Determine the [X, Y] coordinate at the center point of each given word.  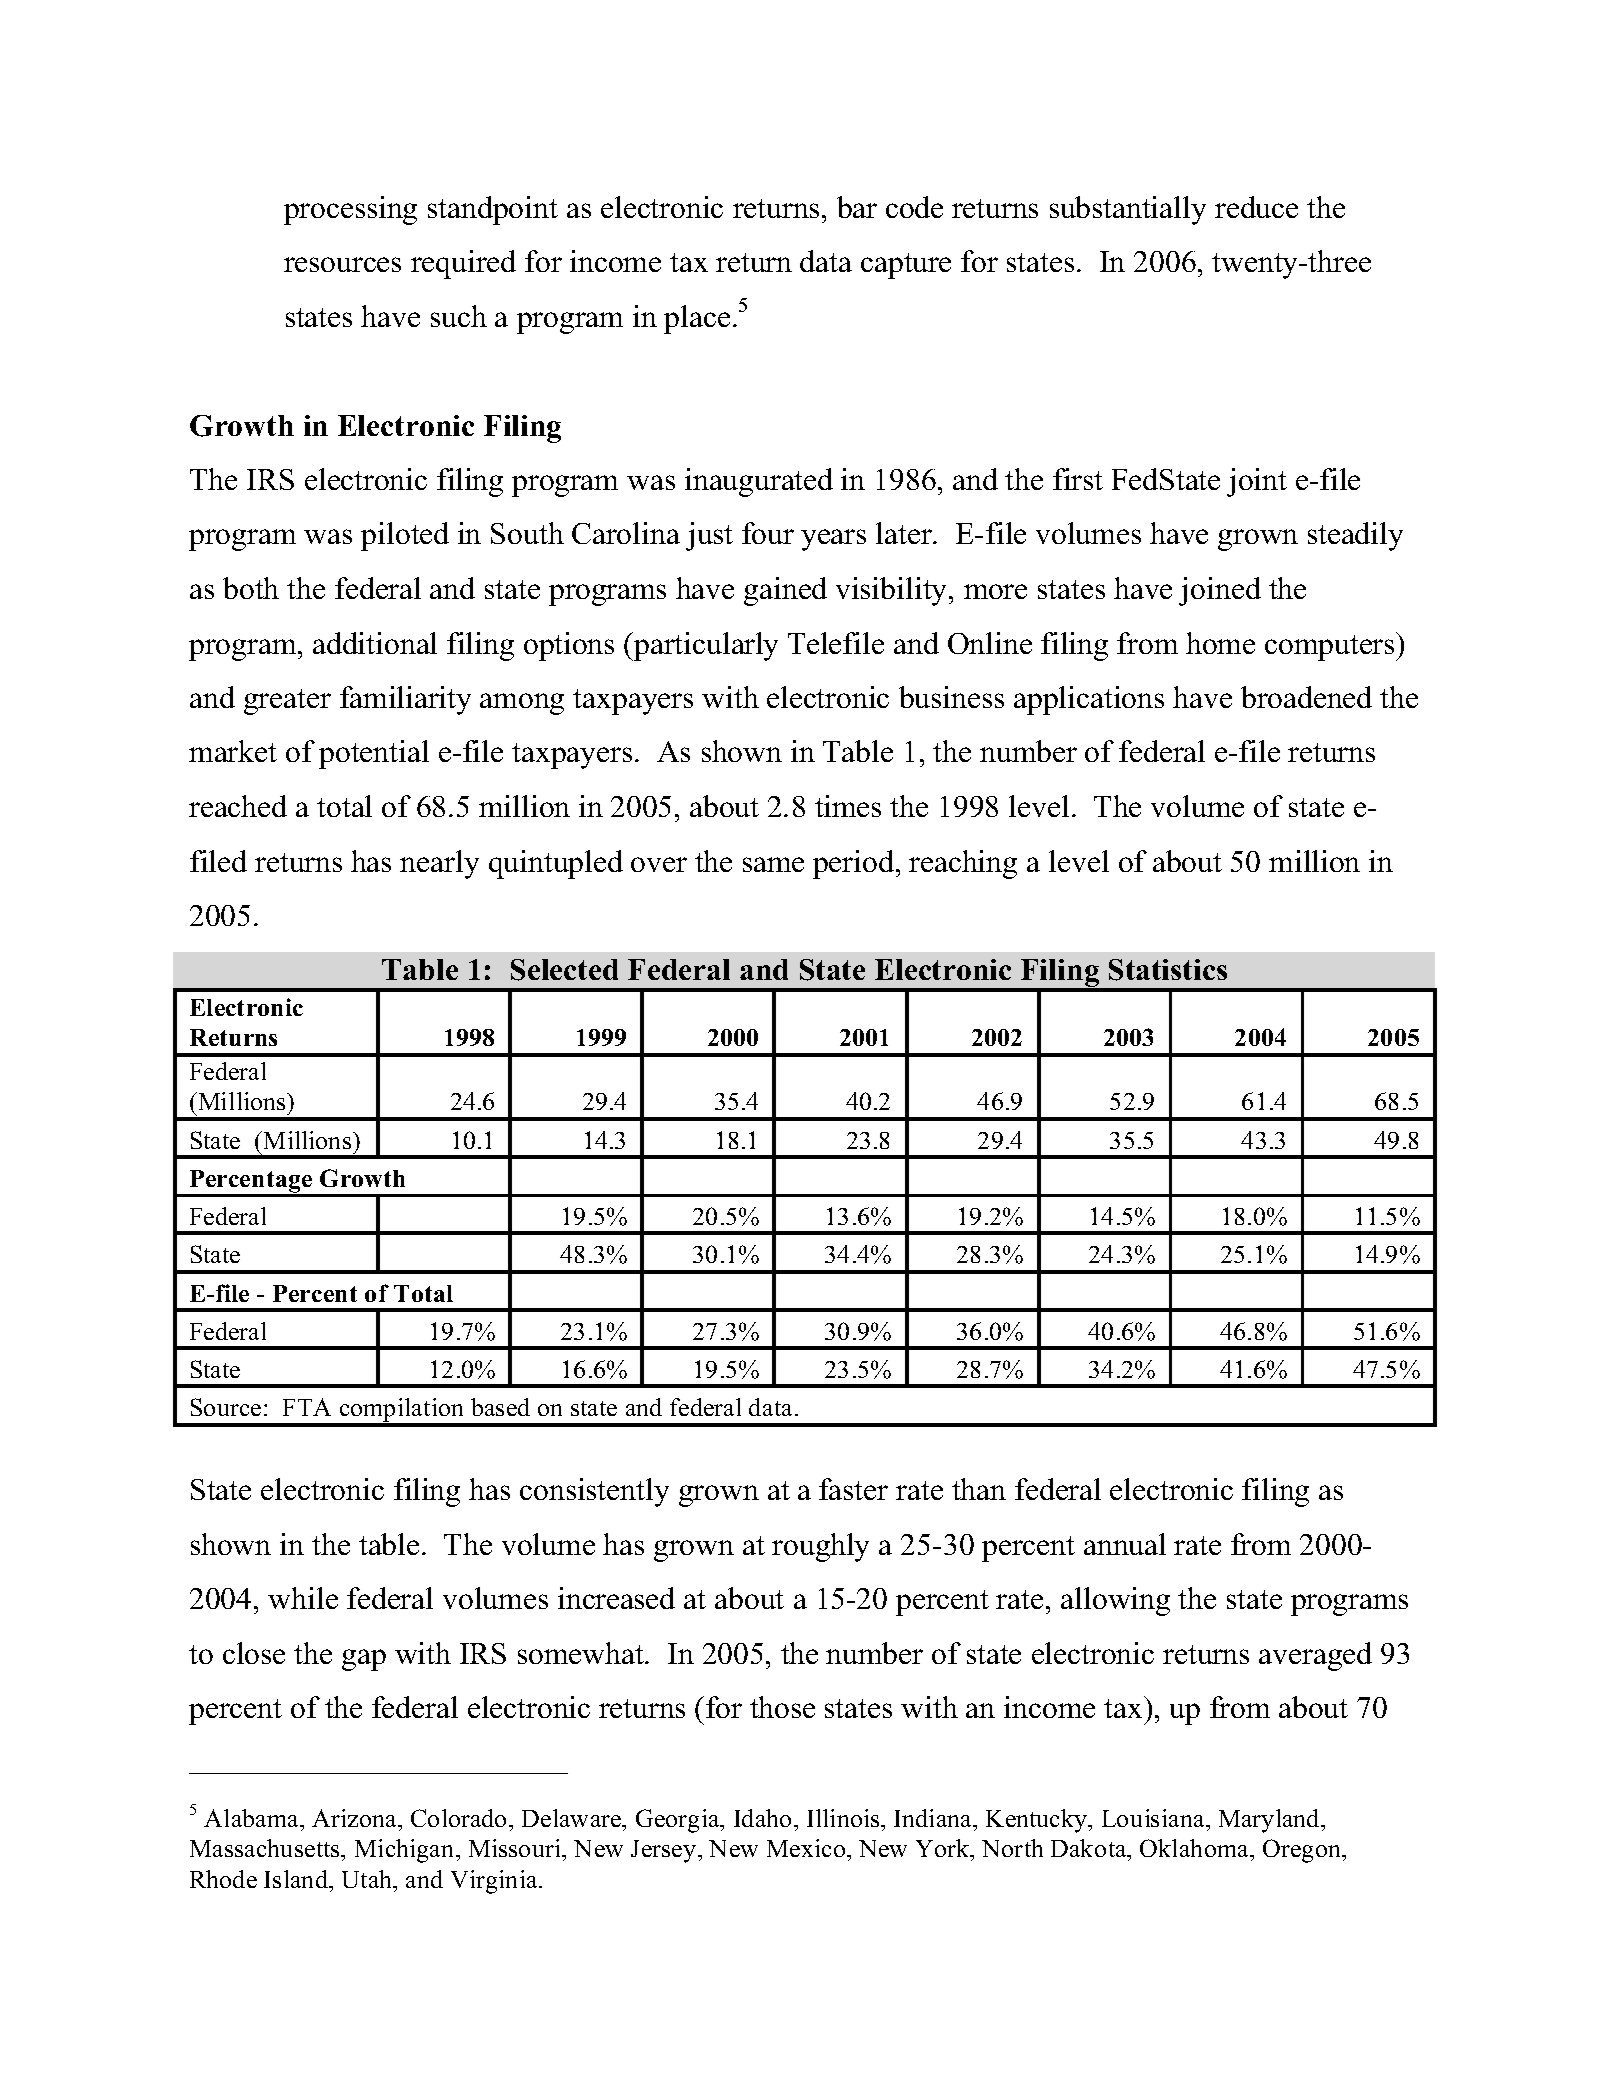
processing [350, 210]
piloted [405, 536]
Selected [564, 970]
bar [857, 207]
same [773, 864]
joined [1220, 591]
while [303, 1598]
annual [1125, 1544]
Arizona [356, 1818]
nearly [439, 864]
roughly [820, 1547]
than [979, 1489]
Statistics [1168, 970]
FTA [307, 1407]
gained [785, 591]
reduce [1256, 207]
